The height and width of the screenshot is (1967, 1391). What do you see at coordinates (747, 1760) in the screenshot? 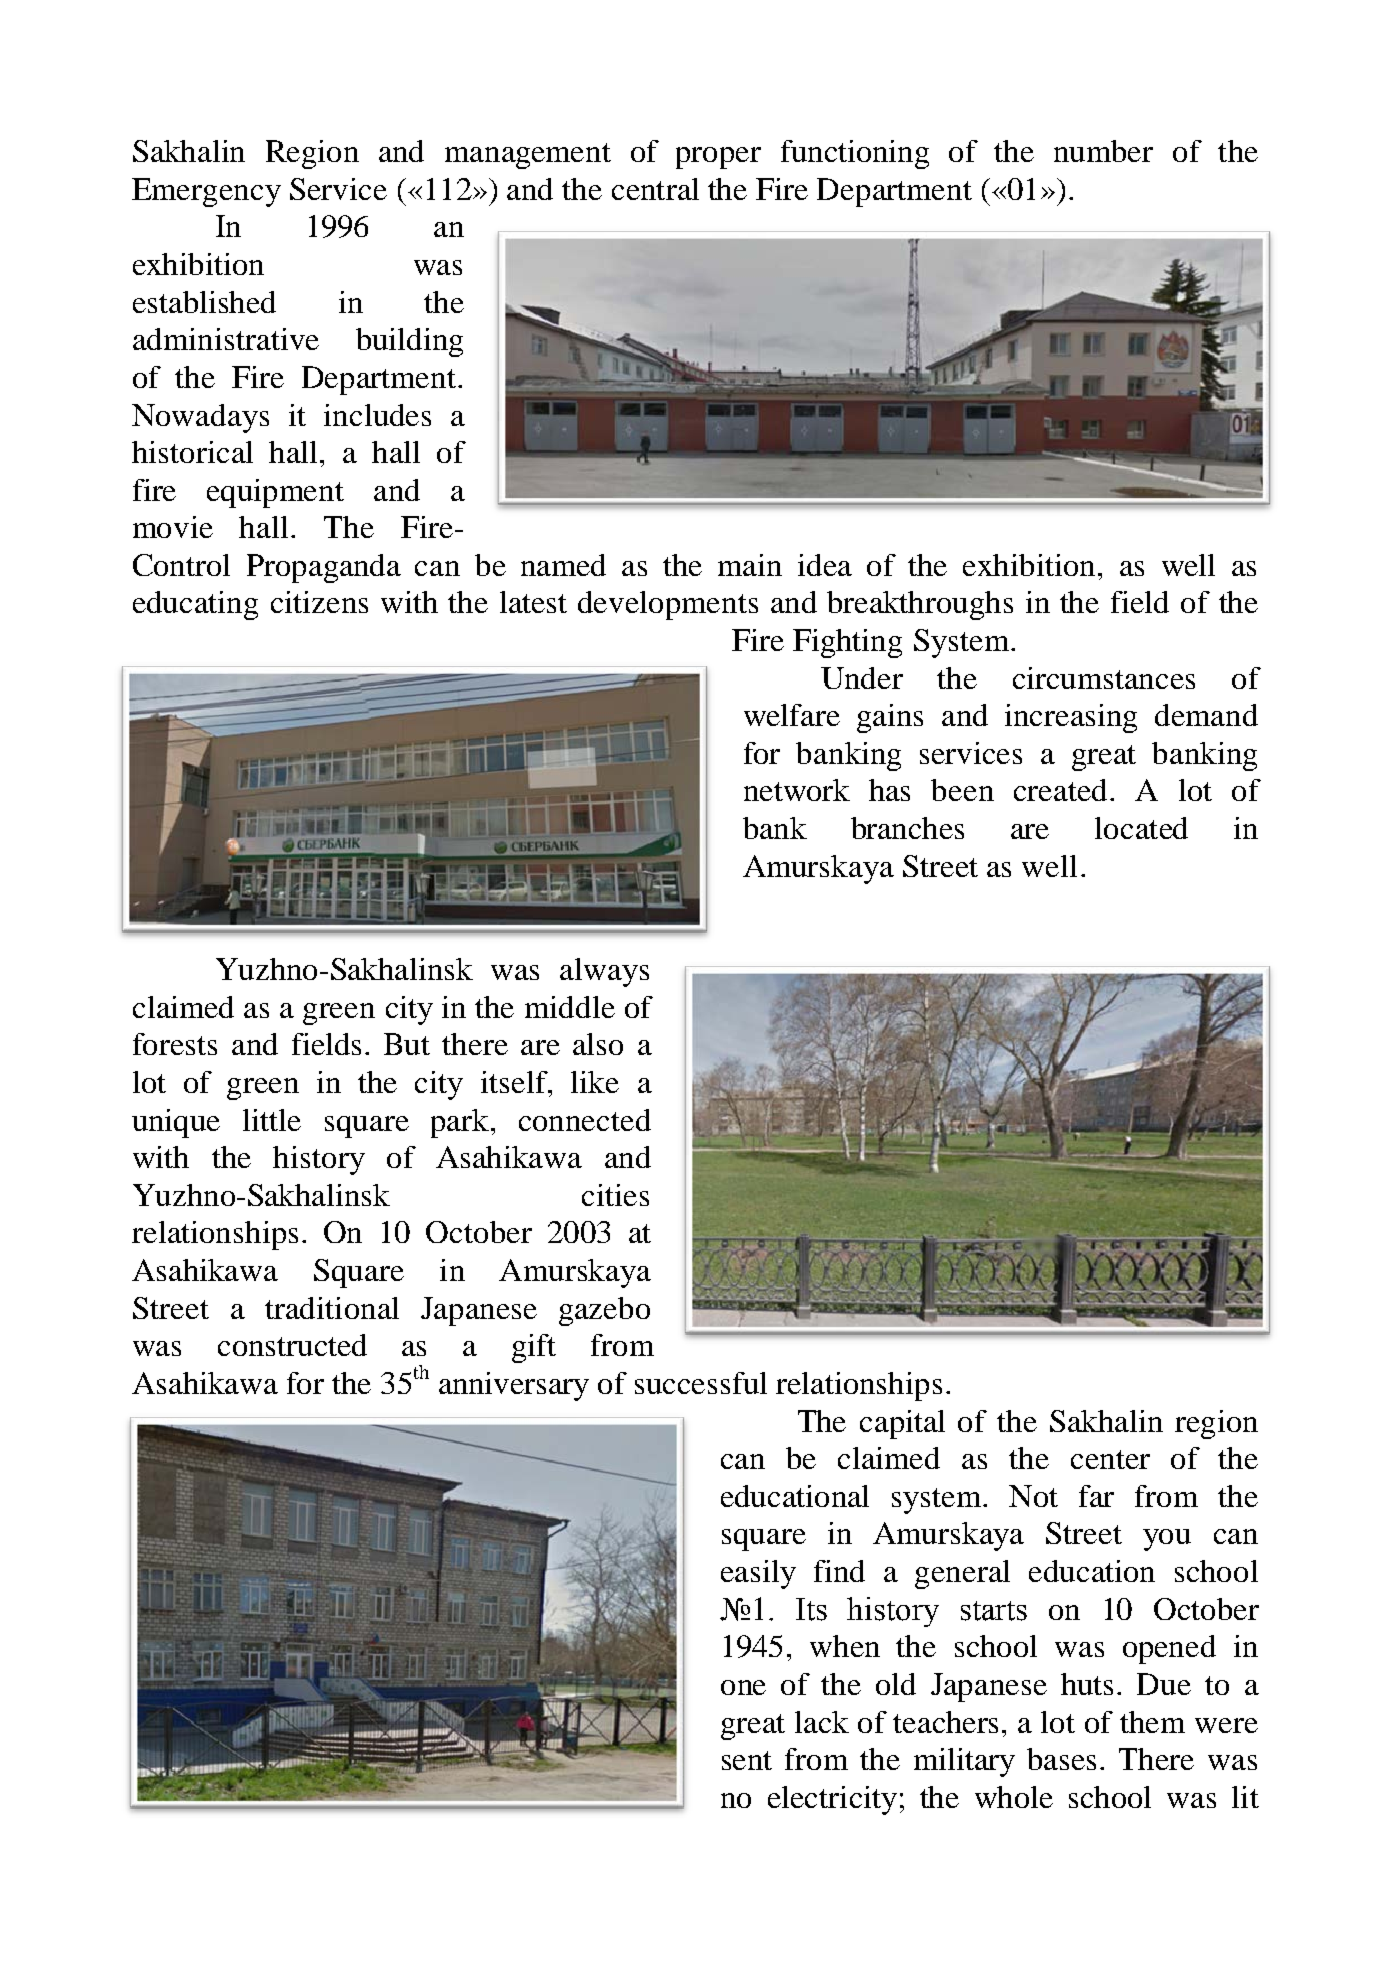
I see `sent` at bounding box center [747, 1760].
